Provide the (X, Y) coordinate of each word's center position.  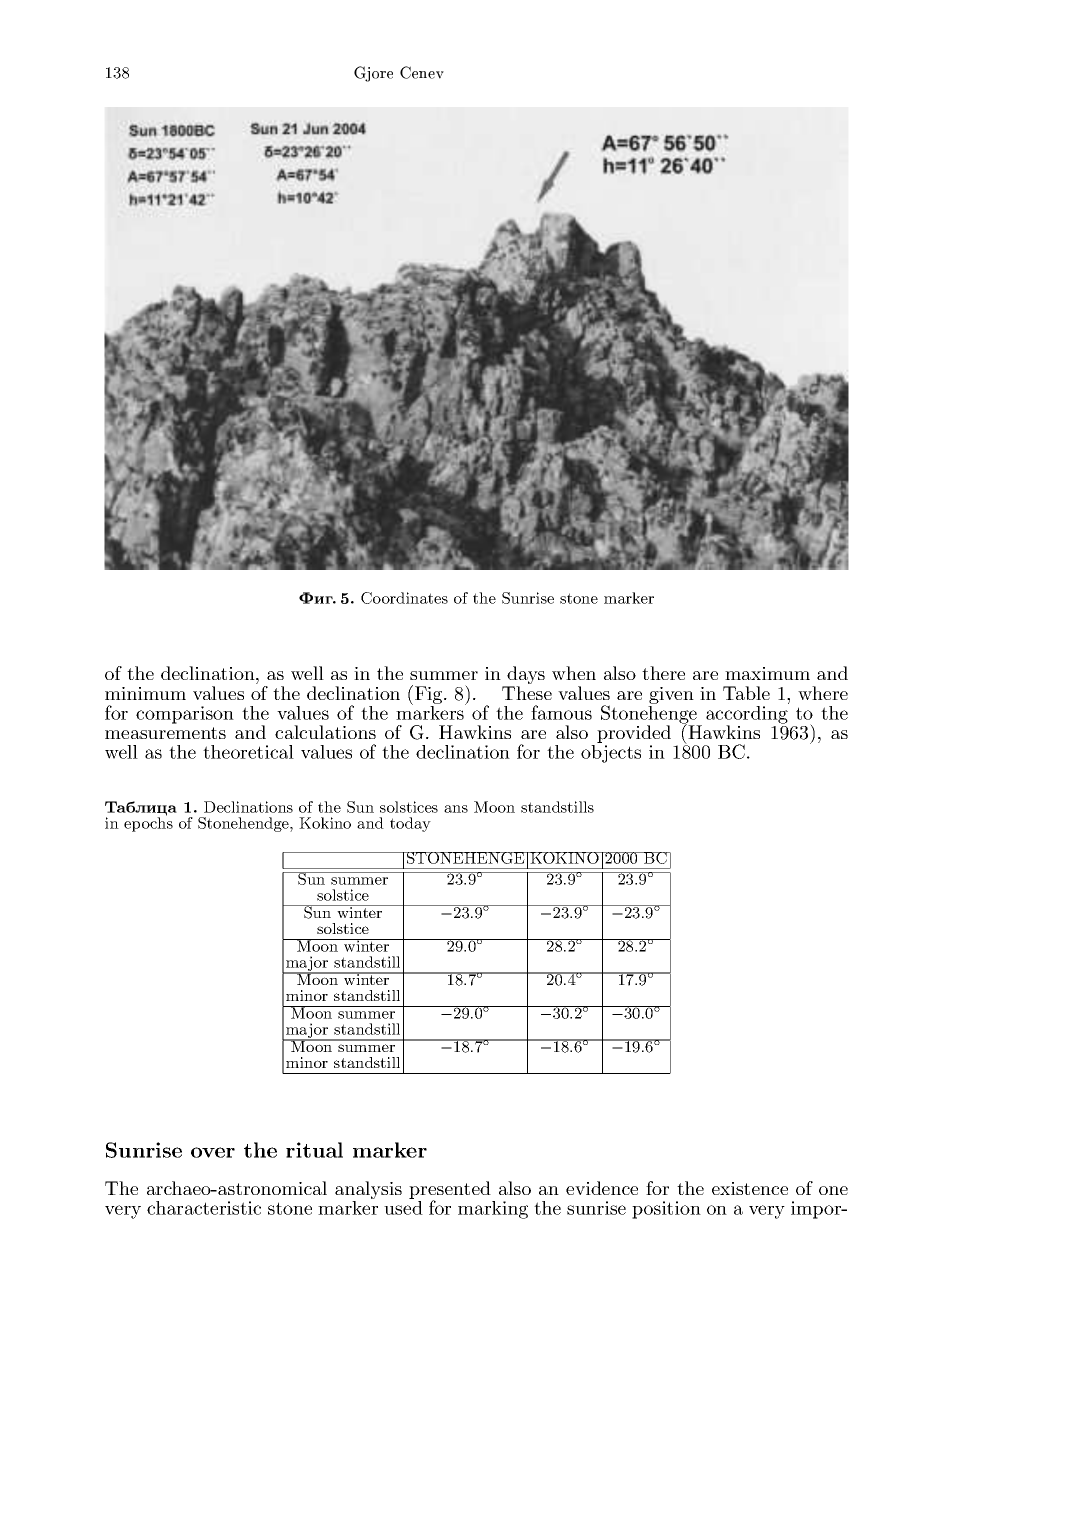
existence (750, 1188)
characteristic (204, 1208)
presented (450, 1191)
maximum (767, 673)
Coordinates (404, 598)
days (525, 676)
